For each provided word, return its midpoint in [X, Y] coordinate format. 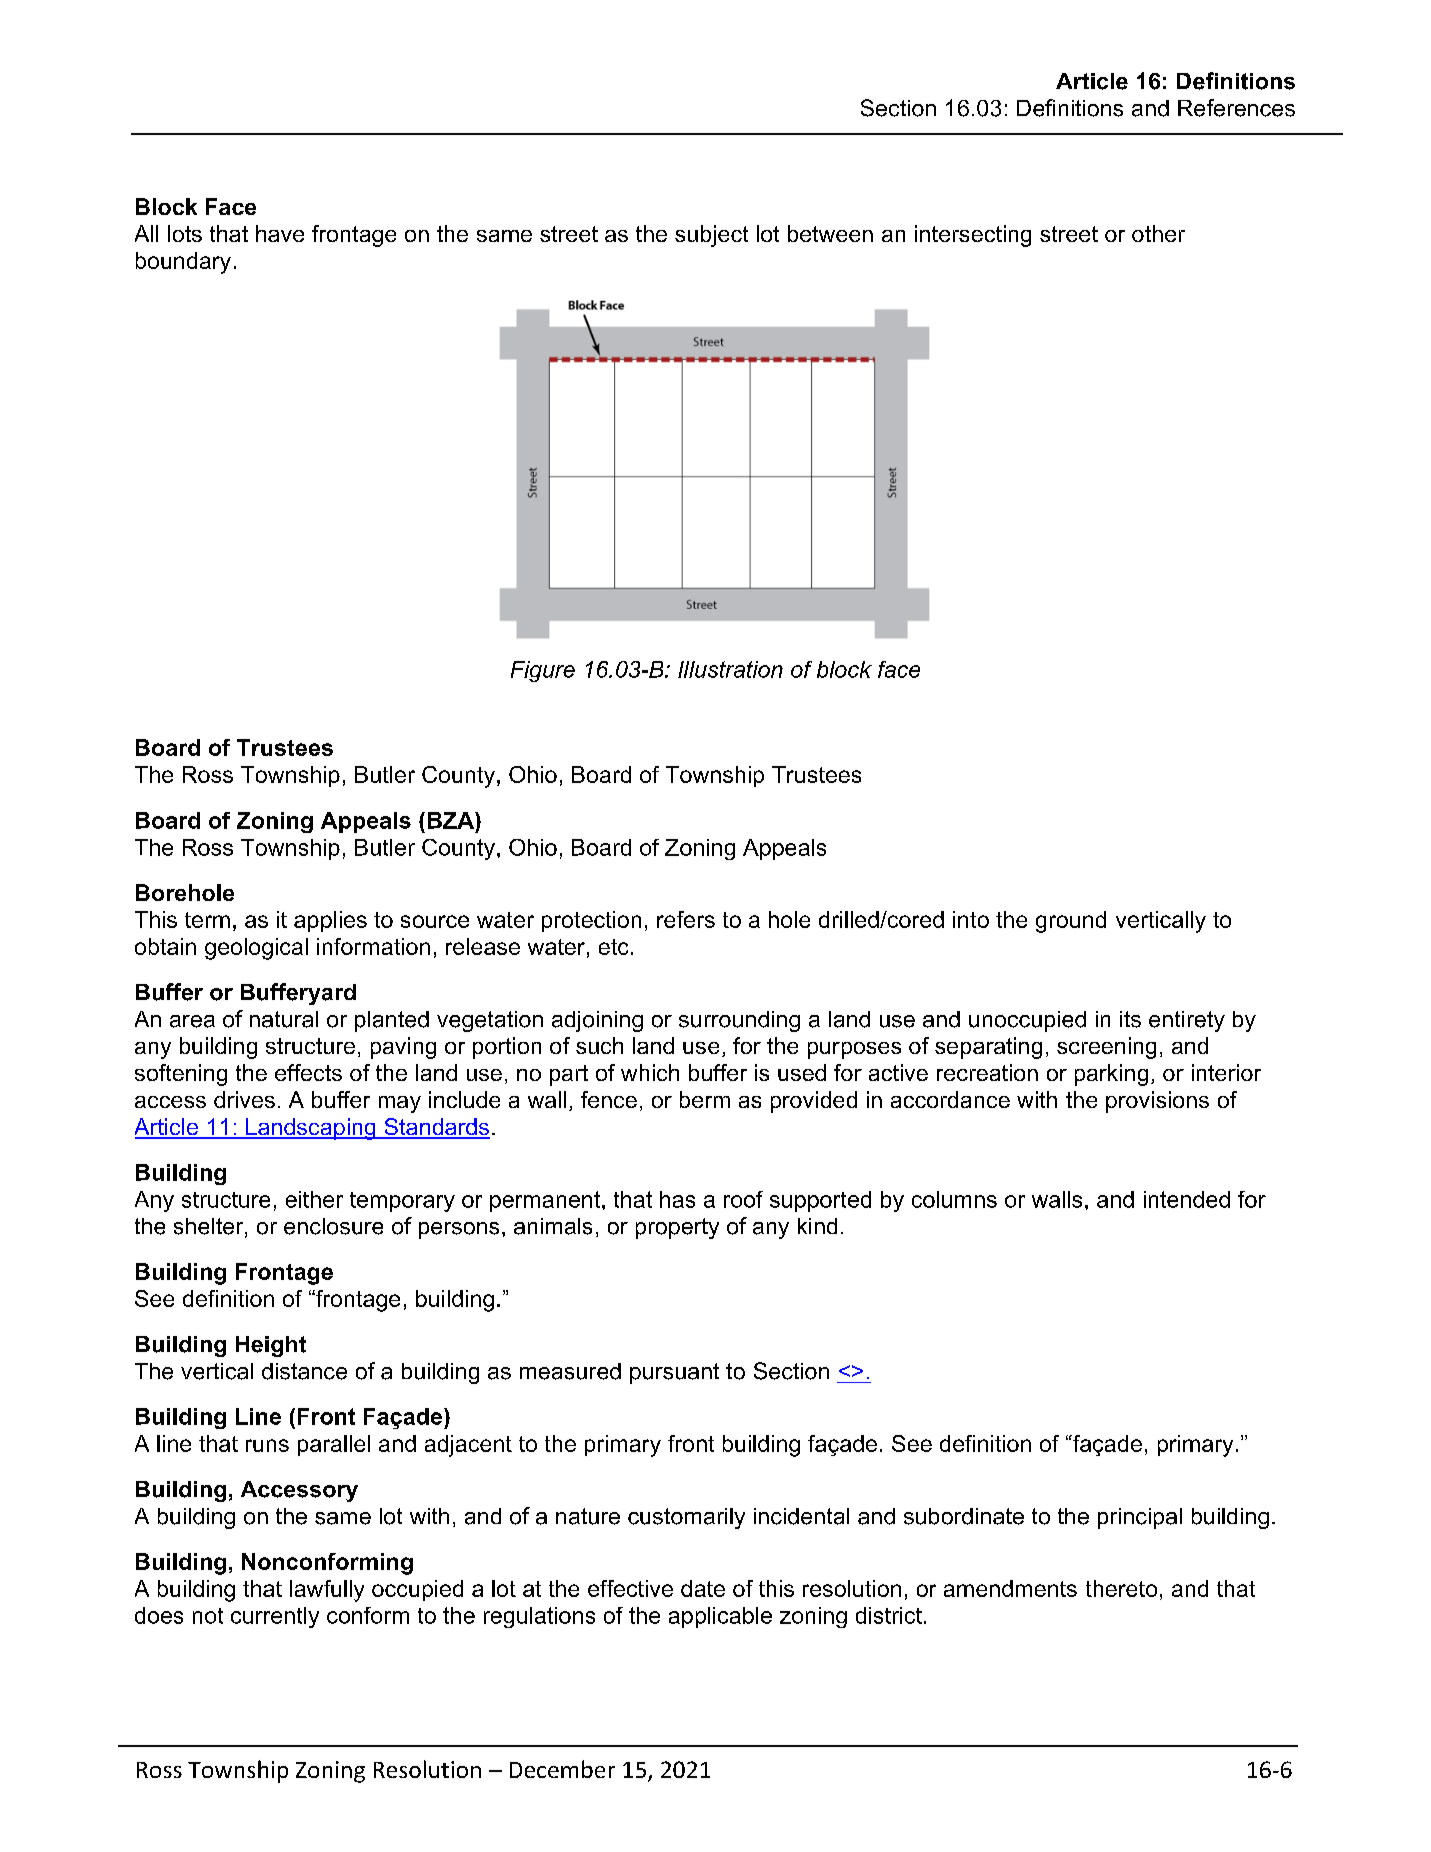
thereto [1121, 1588]
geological [256, 949]
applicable [720, 1617]
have [280, 233]
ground [1071, 922]
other [1158, 233]
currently [275, 1617]
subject [711, 236]
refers [686, 919]
